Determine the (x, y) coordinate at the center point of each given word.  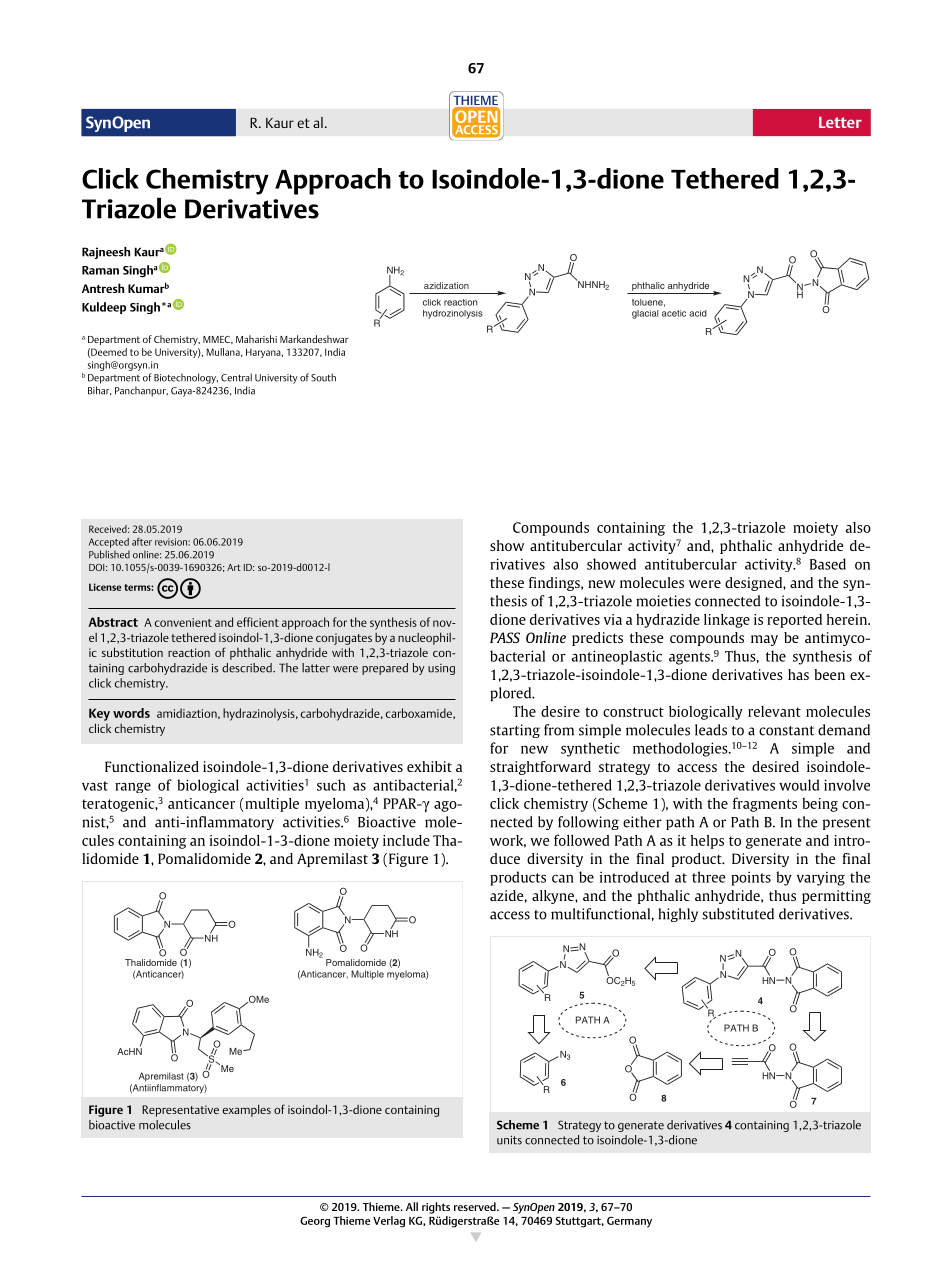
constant (786, 731)
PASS (505, 637)
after (142, 542)
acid (698, 313)
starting (515, 731)
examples (247, 1110)
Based (828, 564)
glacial (645, 314)
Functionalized (152, 766)
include (406, 840)
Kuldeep (104, 308)
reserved (476, 1206)
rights (436, 1208)
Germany (629, 1222)
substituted (738, 914)
